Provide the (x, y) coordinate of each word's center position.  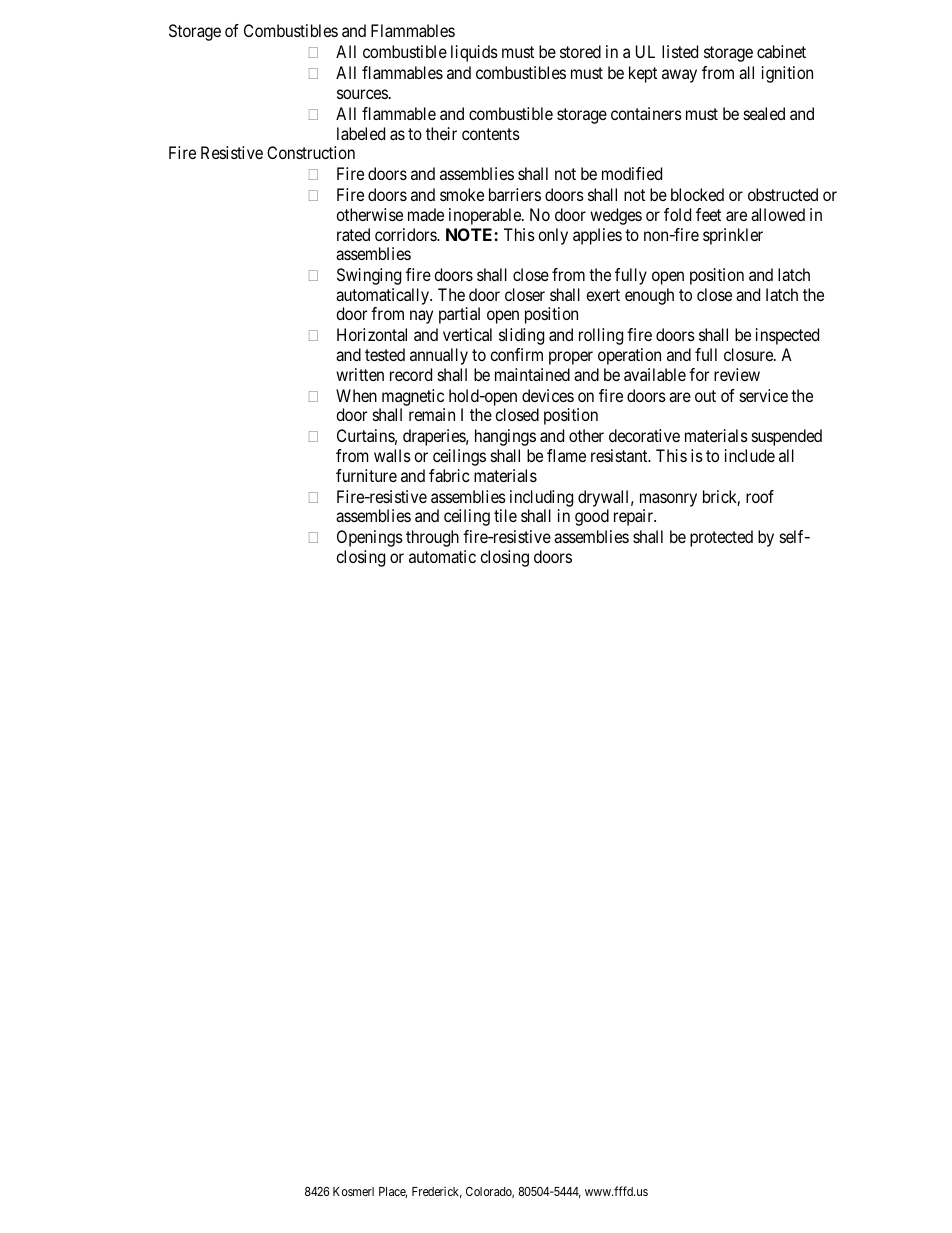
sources (362, 94)
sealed (764, 113)
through (432, 538)
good (592, 517)
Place (393, 1192)
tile (505, 515)
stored (580, 51)
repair (634, 517)
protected (721, 538)
